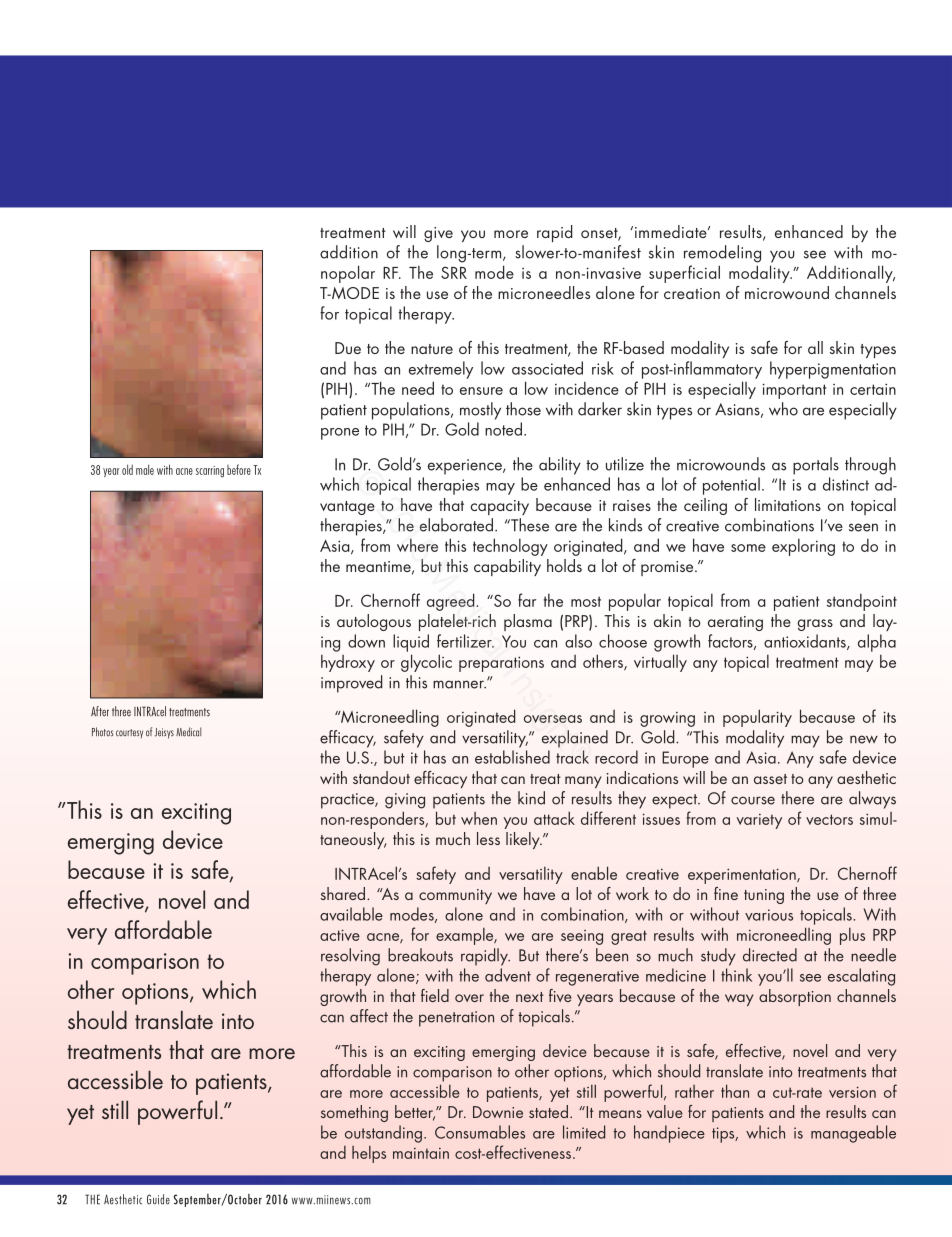 Image resolution: width=952 pixels, height=1237 pixels. Describe the element at coordinates (438, 234) in the image. I see `give` at that location.
